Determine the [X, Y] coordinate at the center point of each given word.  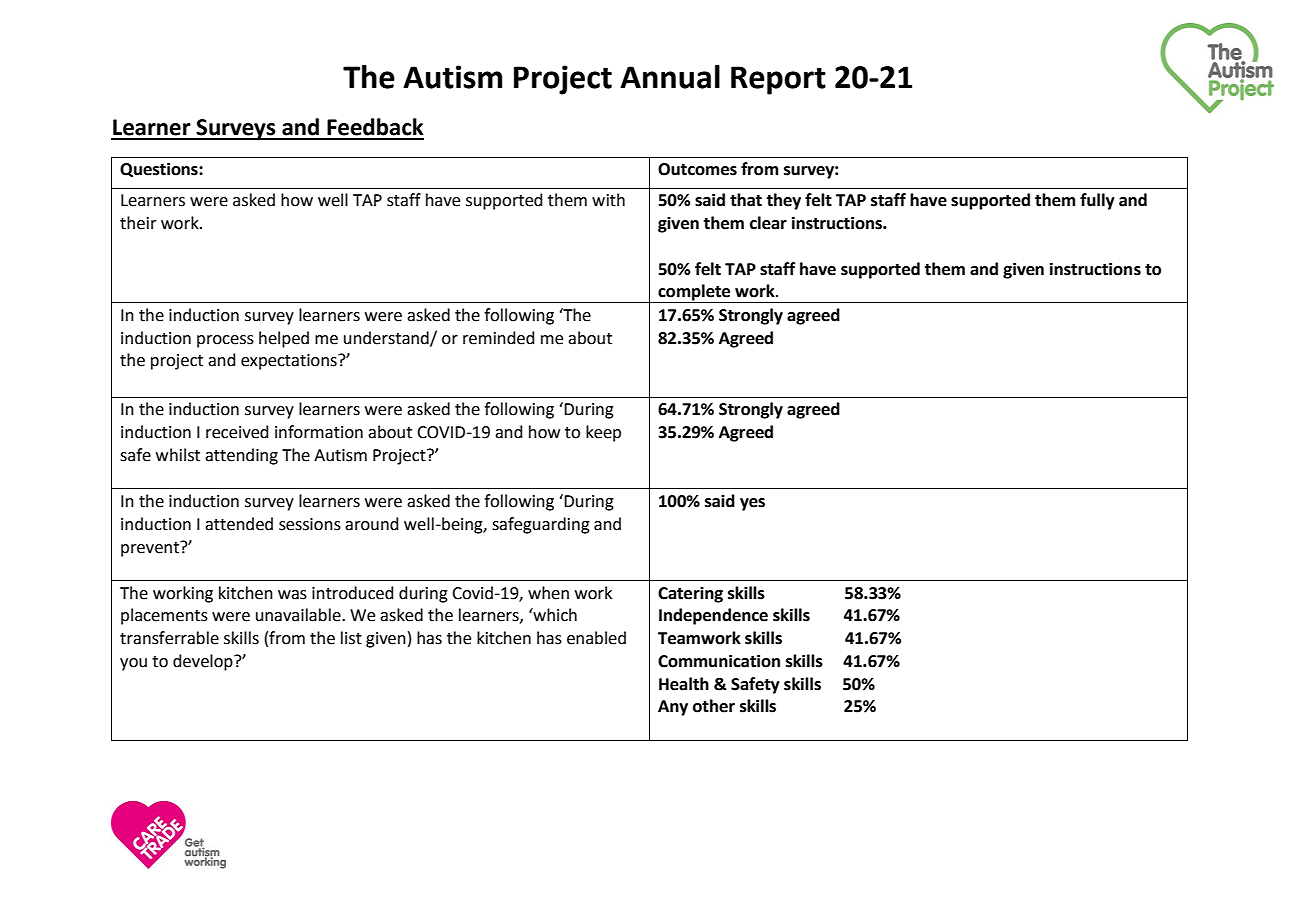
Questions [160, 170]
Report [778, 80]
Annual [670, 77]
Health [684, 684]
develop [204, 662]
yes [752, 504]
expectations [290, 362]
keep [603, 433]
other [714, 706]
